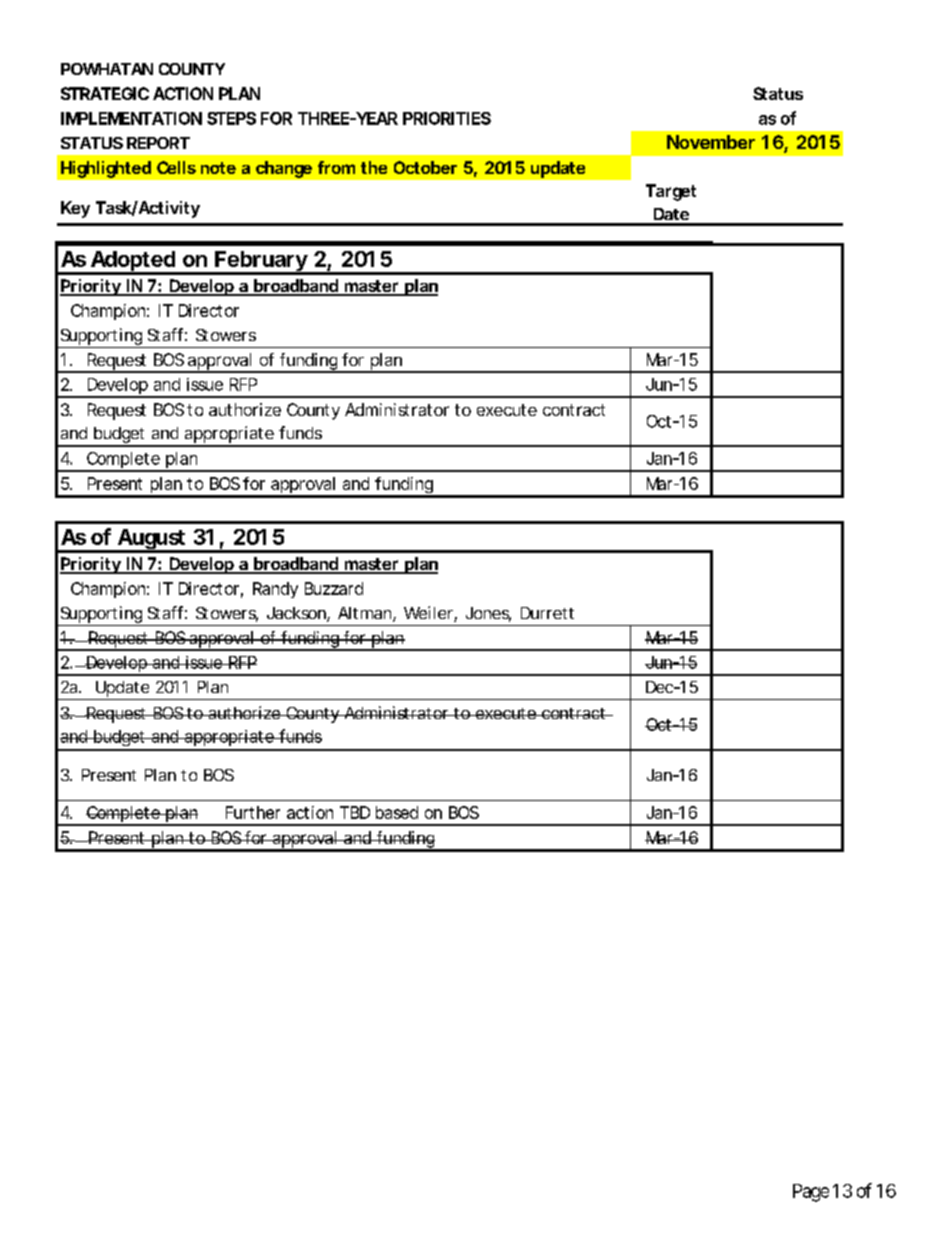 This document has height=1233, width=952. Describe the element at coordinates (711, 142) in the document. I see `November` at that location.
